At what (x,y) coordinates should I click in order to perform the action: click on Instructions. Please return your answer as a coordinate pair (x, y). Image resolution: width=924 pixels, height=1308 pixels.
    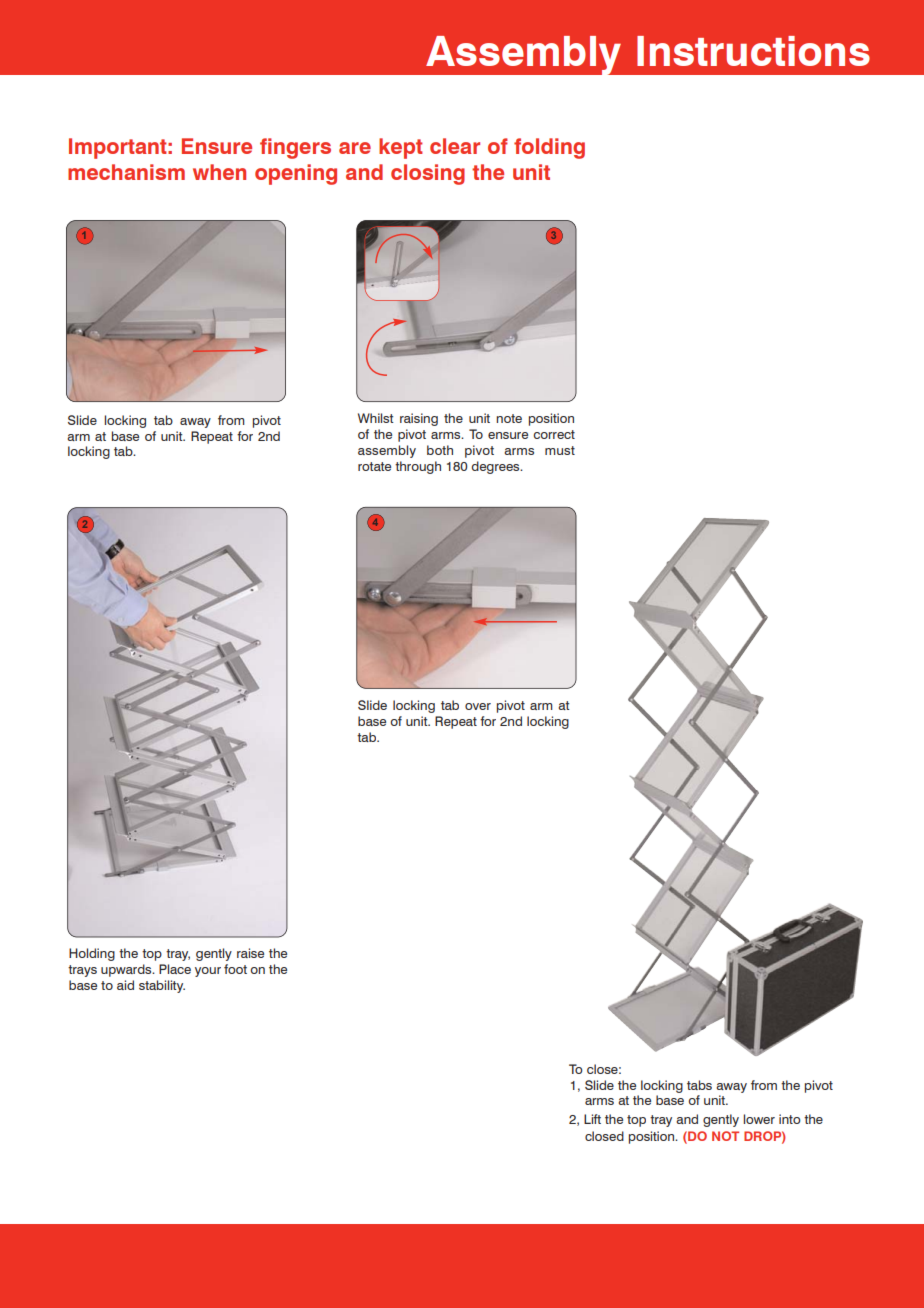
    Looking at the image, I should click on (753, 51).
